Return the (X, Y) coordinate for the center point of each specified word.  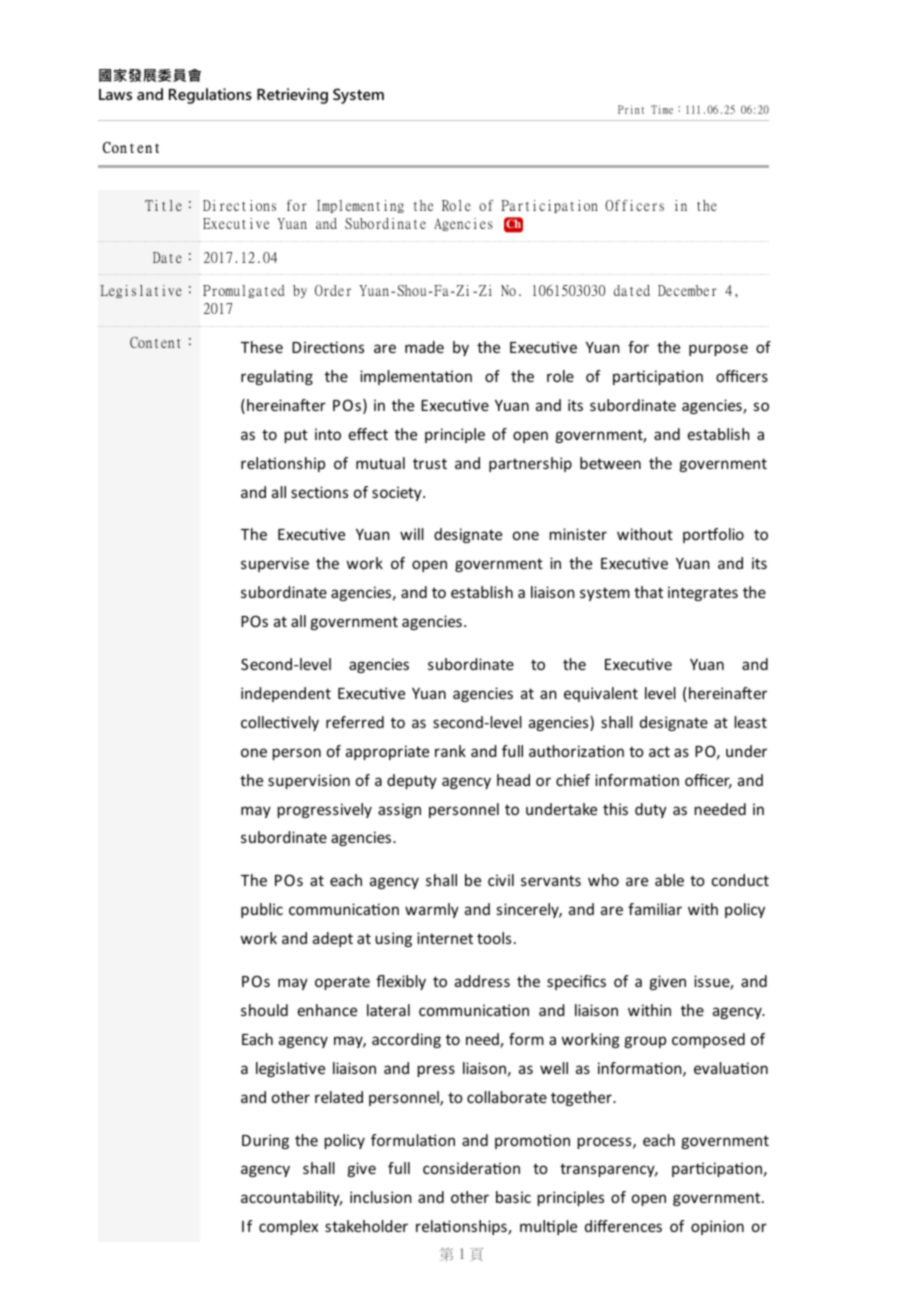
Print (631, 109)
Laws (115, 94)
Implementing (360, 206)
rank (450, 751)
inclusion (381, 1197)
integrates (703, 593)
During (265, 1141)
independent (286, 694)
